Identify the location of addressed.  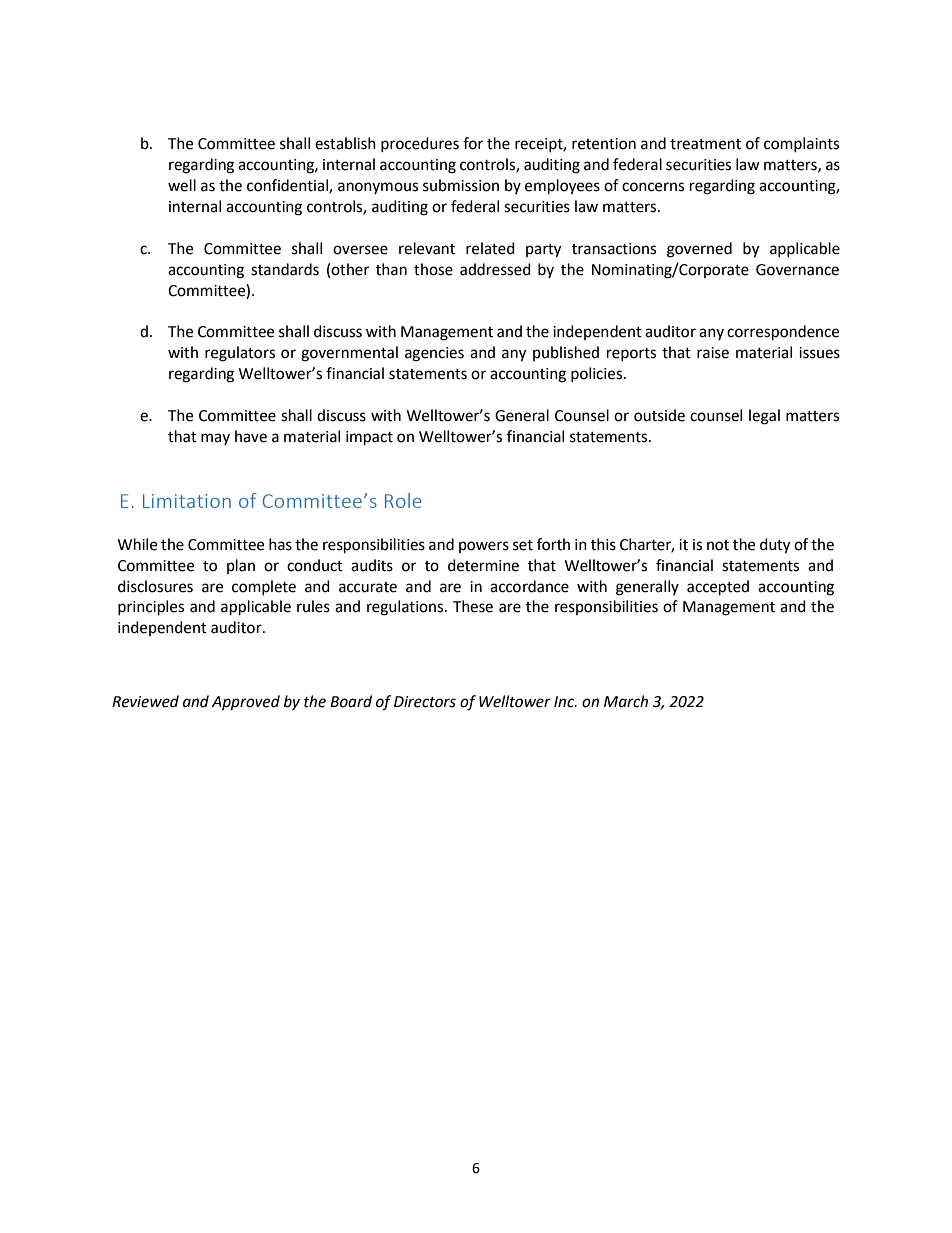
(495, 269).
